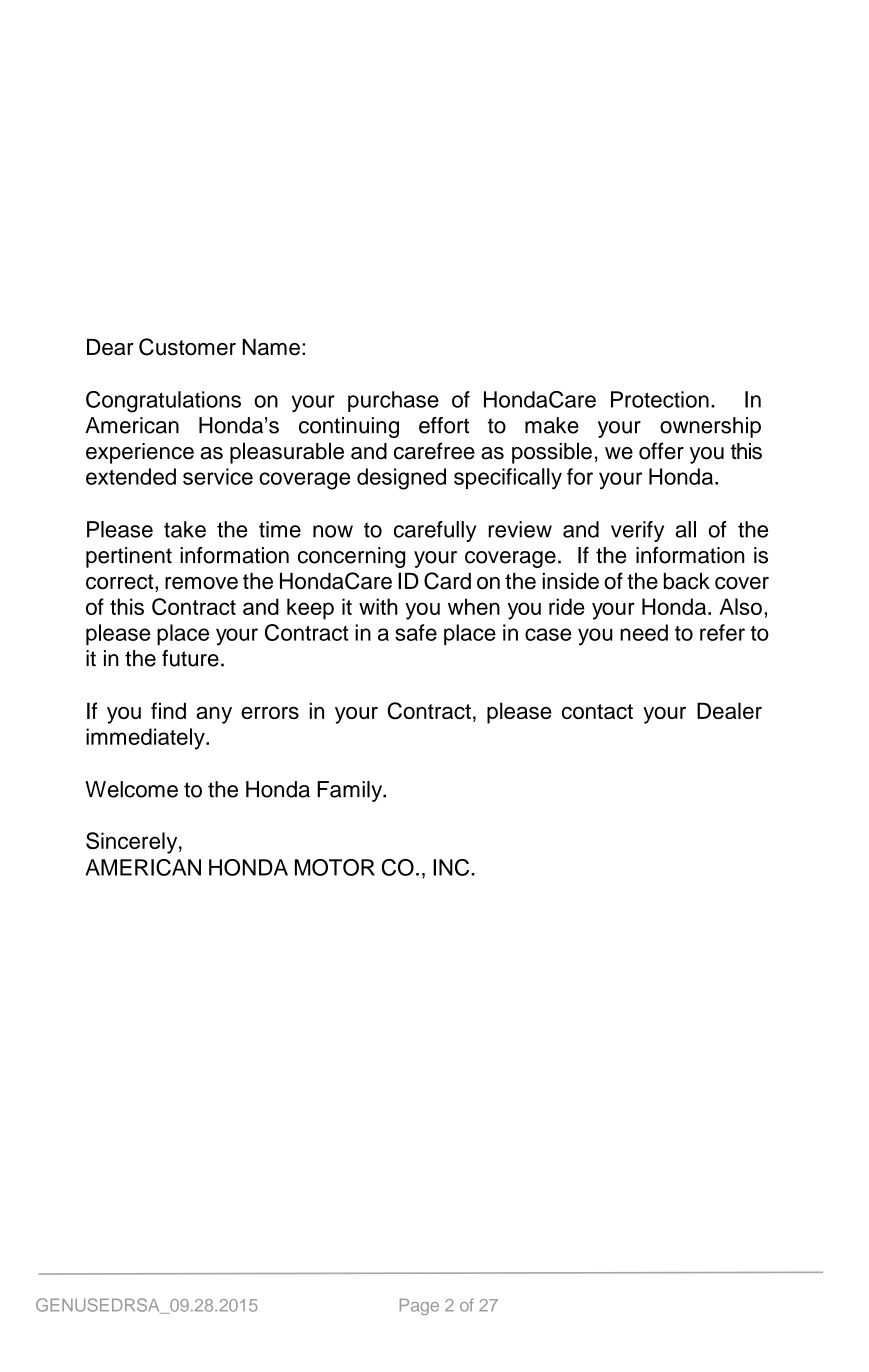  What do you see at coordinates (131, 789) in the image?
I see `Welcome` at bounding box center [131, 789].
